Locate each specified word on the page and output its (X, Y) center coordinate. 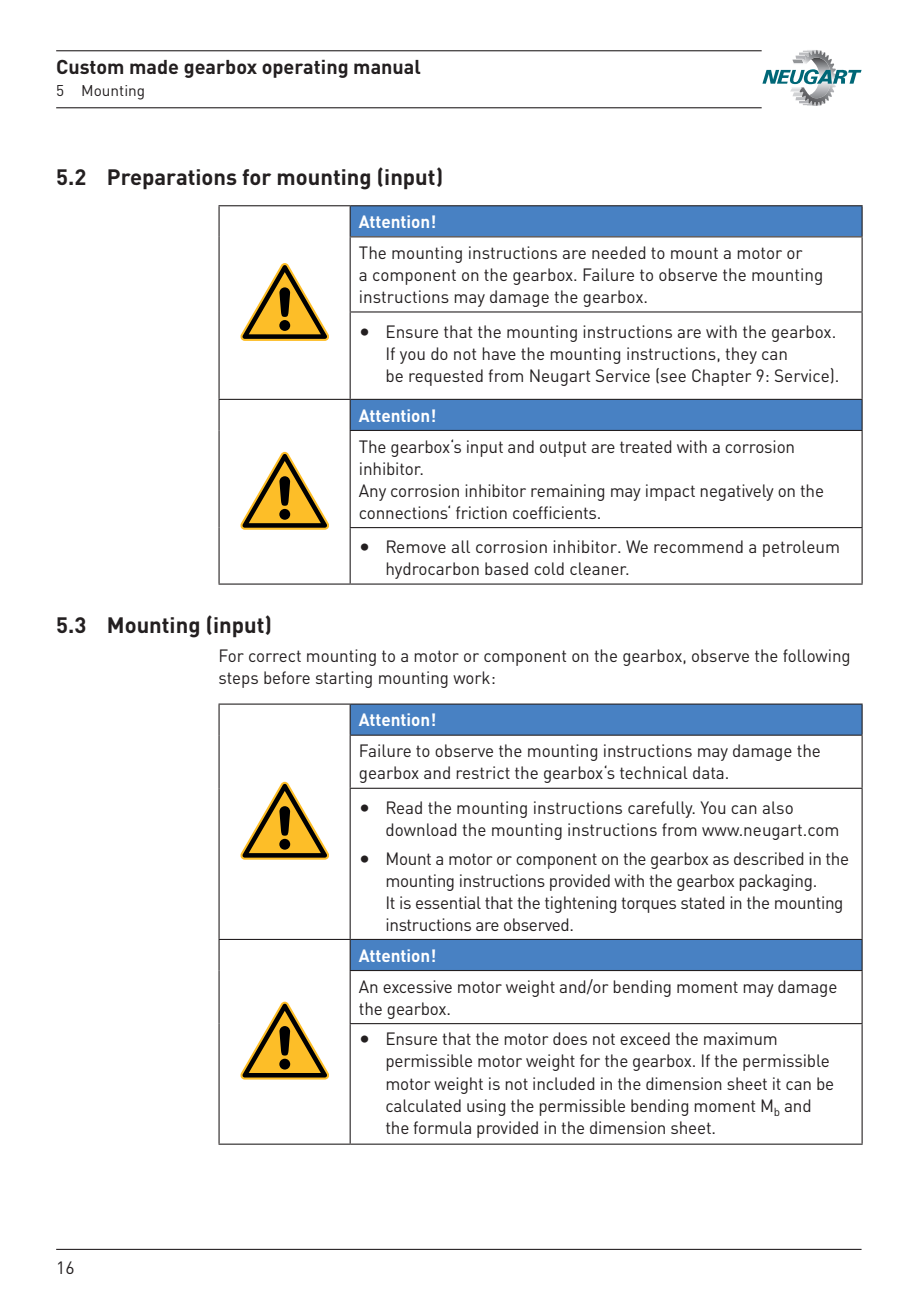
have (499, 353)
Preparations (172, 179)
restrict (483, 772)
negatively (737, 492)
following (816, 657)
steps (238, 680)
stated (703, 902)
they (741, 355)
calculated (423, 1105)
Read (404, 807)
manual (387, 67)
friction (481, 512)
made (154, 67)
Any (372, 492)
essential (448, 902)
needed (619, 252)
